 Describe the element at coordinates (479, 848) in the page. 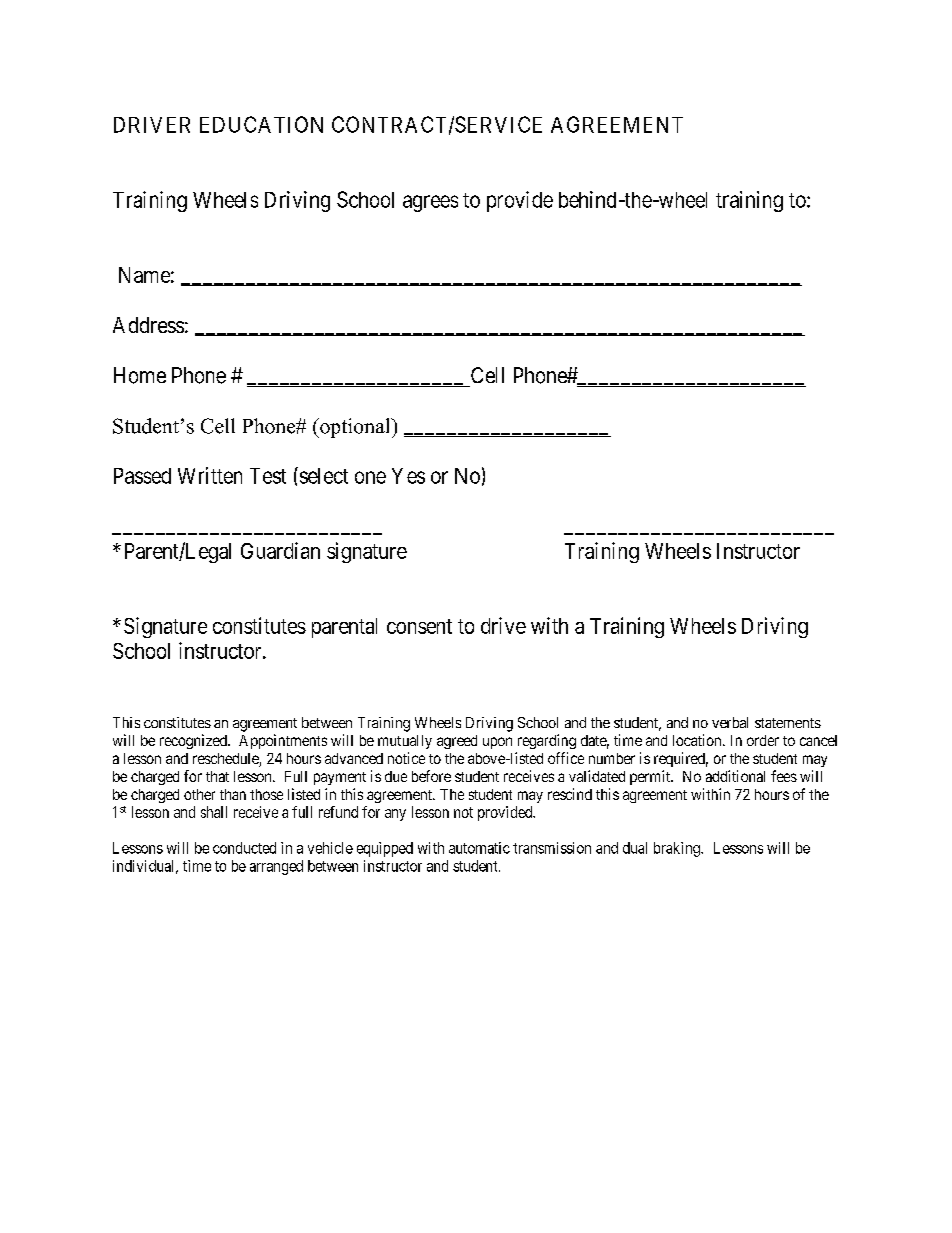

I see `automatic` at that location.
